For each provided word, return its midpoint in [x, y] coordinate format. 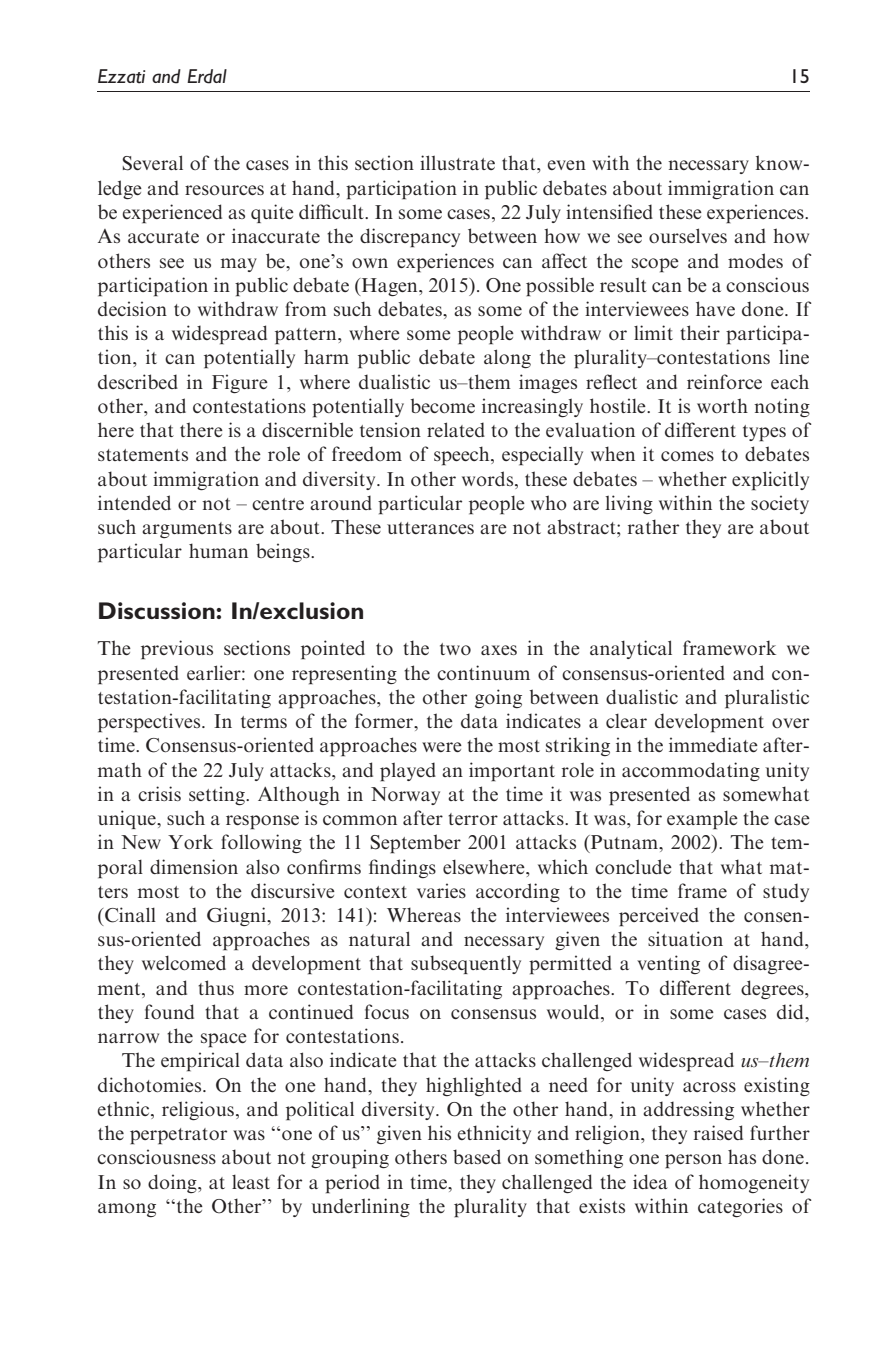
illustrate [457, 162]
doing [173, 1183]
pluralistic [767, 699]
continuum [483, 672]
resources [224, 190]
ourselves [688, 235]
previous [177, 650]
